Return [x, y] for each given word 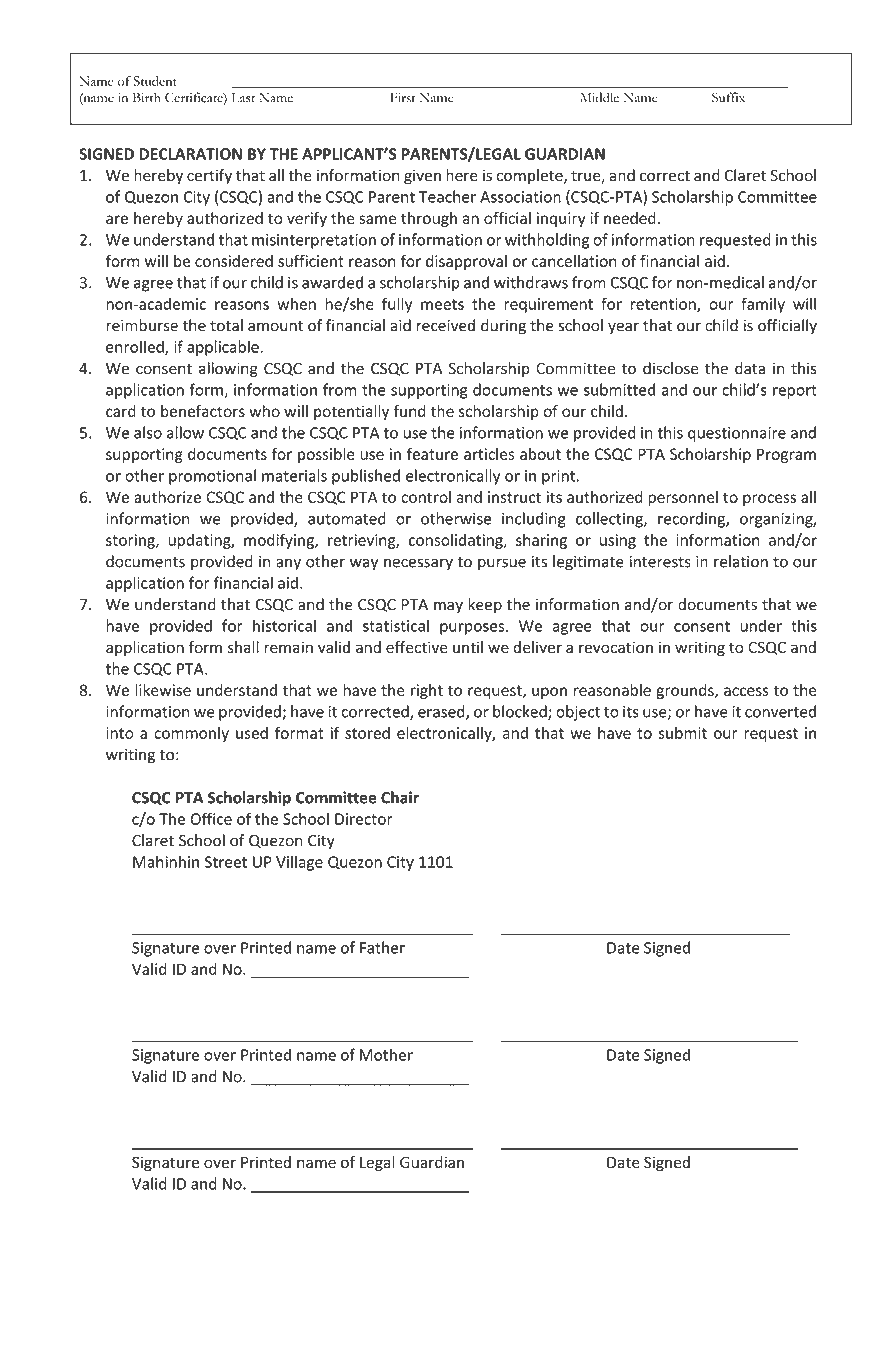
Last [243, 98]
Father [382, 947]
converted [780, 711]
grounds [686, 691]
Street [226, 862]
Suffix [728, 97]
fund [410, 411]
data [750, 368]
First [403, 98]
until [468, 647]
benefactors [203, 411]
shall [243, 647]
